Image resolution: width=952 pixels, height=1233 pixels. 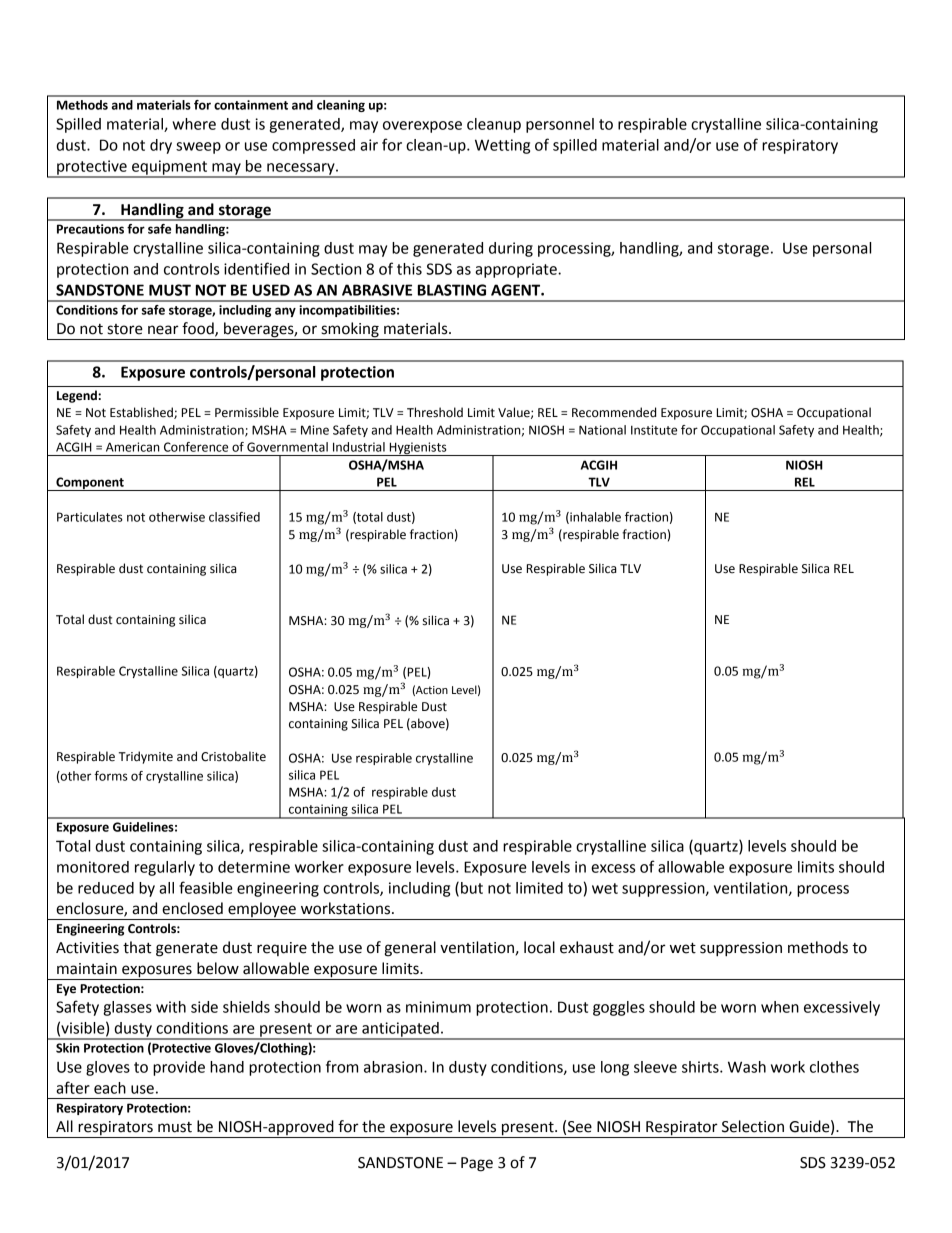 I want to click on personnel, so click(x=560, y=125).
